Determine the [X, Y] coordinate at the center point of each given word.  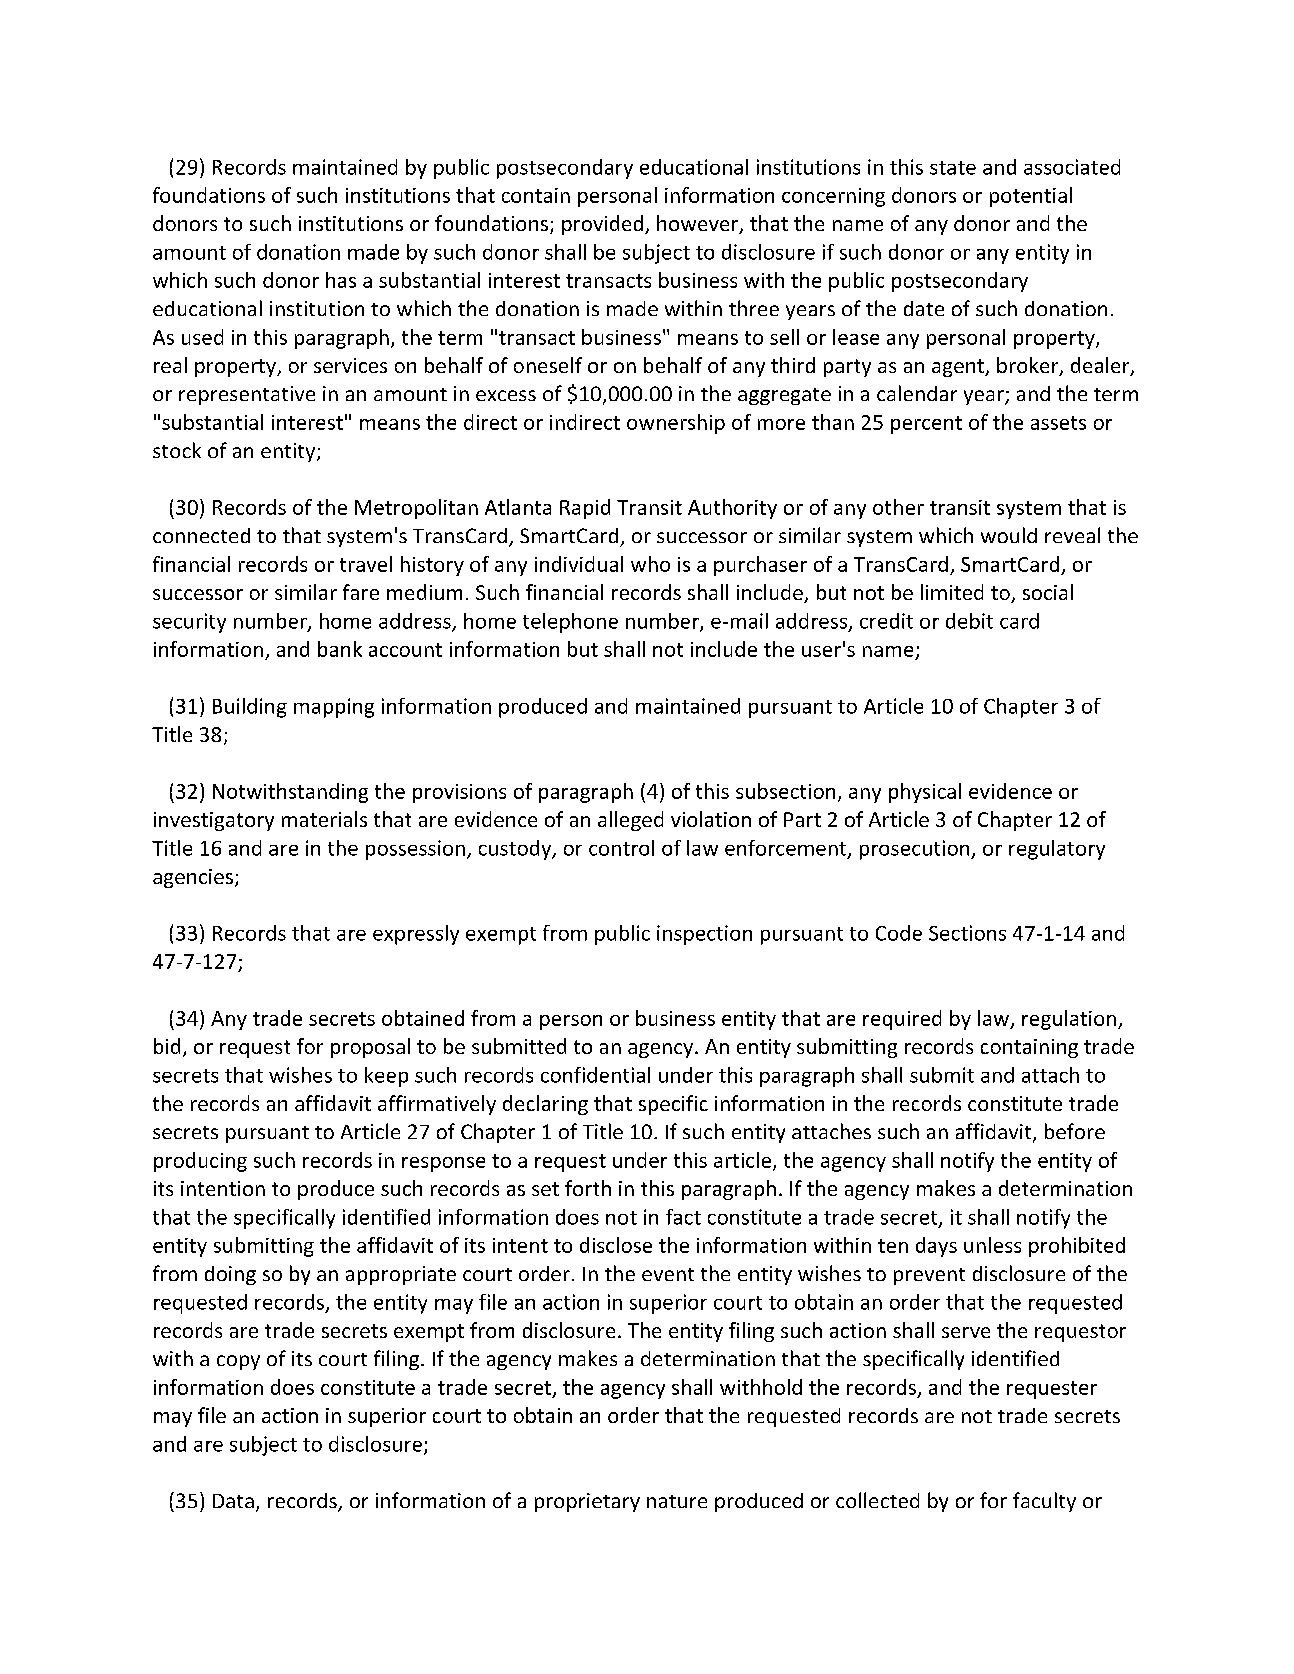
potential [1031, 197]
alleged [630, 821]
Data [233, 1501]
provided [604, 225]
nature [677, 1501]
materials [324, 819]
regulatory [1057, 850]
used [202, 337]
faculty [1044, 1502]
